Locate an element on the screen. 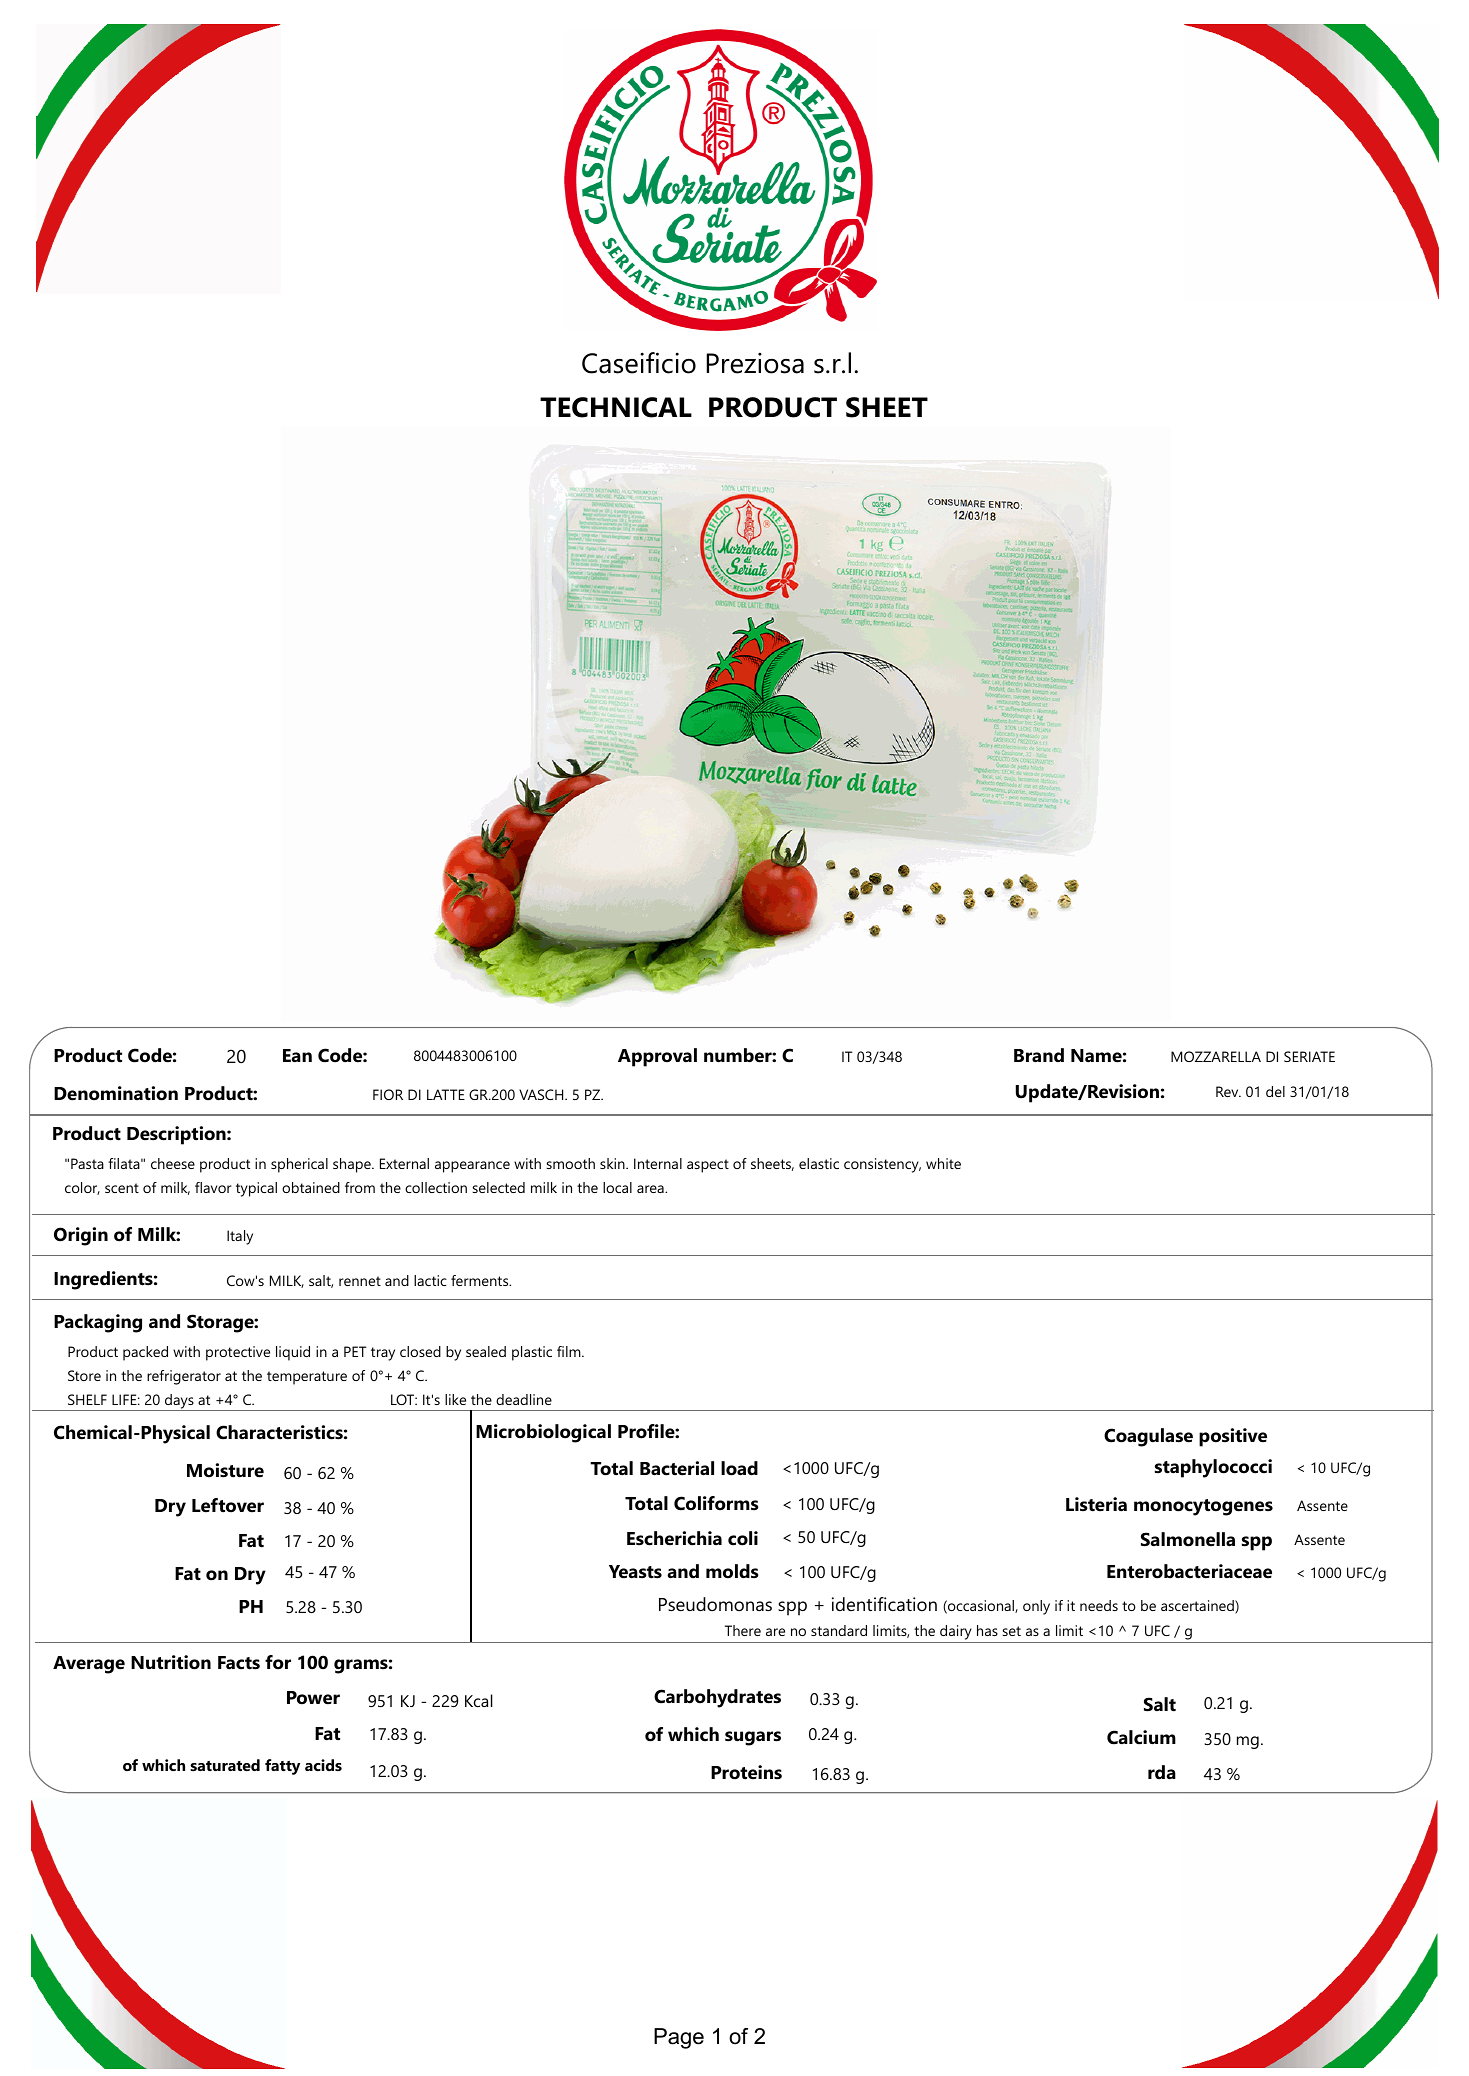 The height and width of the screenshot is (2076, 1469). saturated is located at coordinates (225, 1765).
